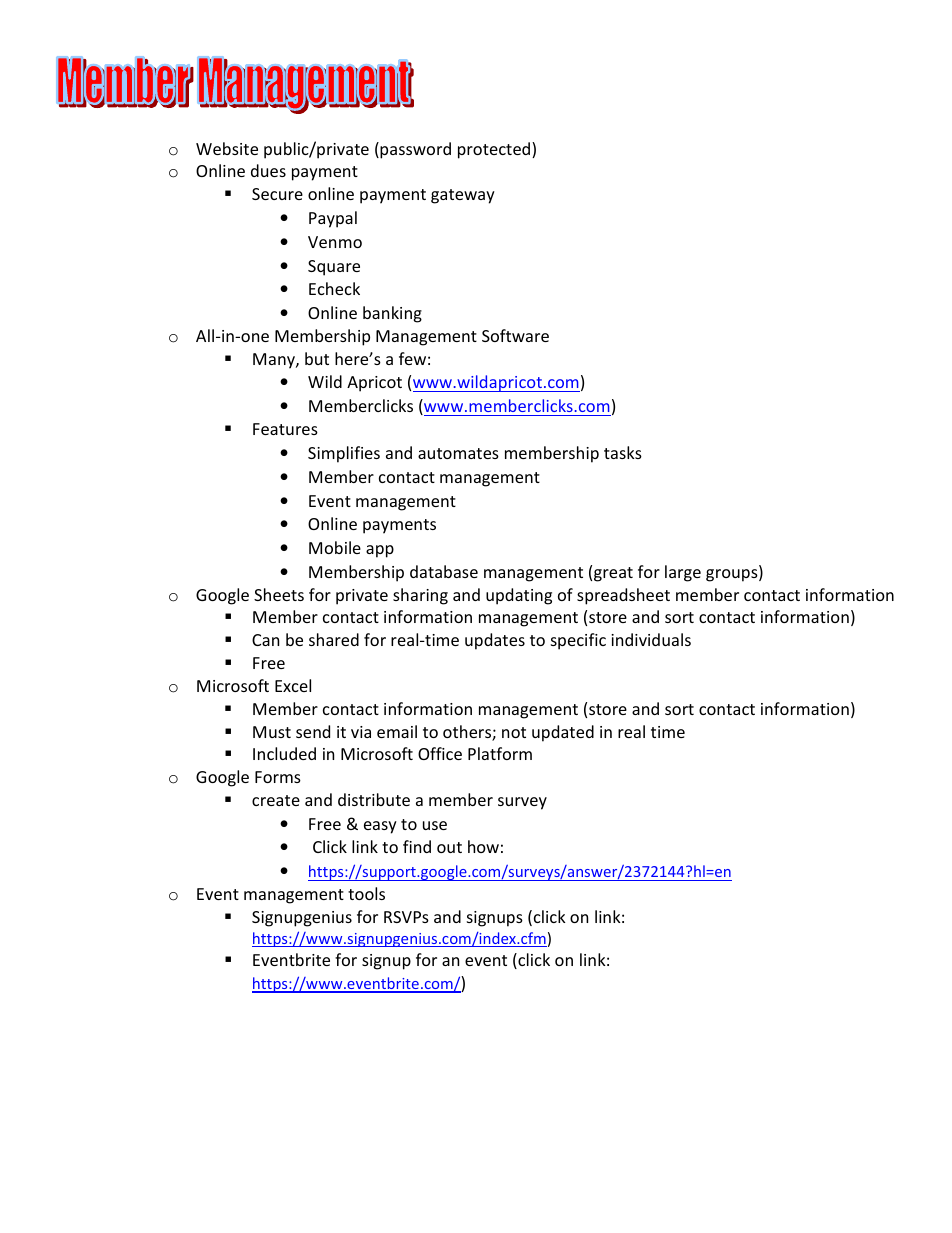 Image resolution: width=952 pixels, height=1233 pixels. Describe the element at coordinates (495, 150) in the image. I see `protected` at that location.
